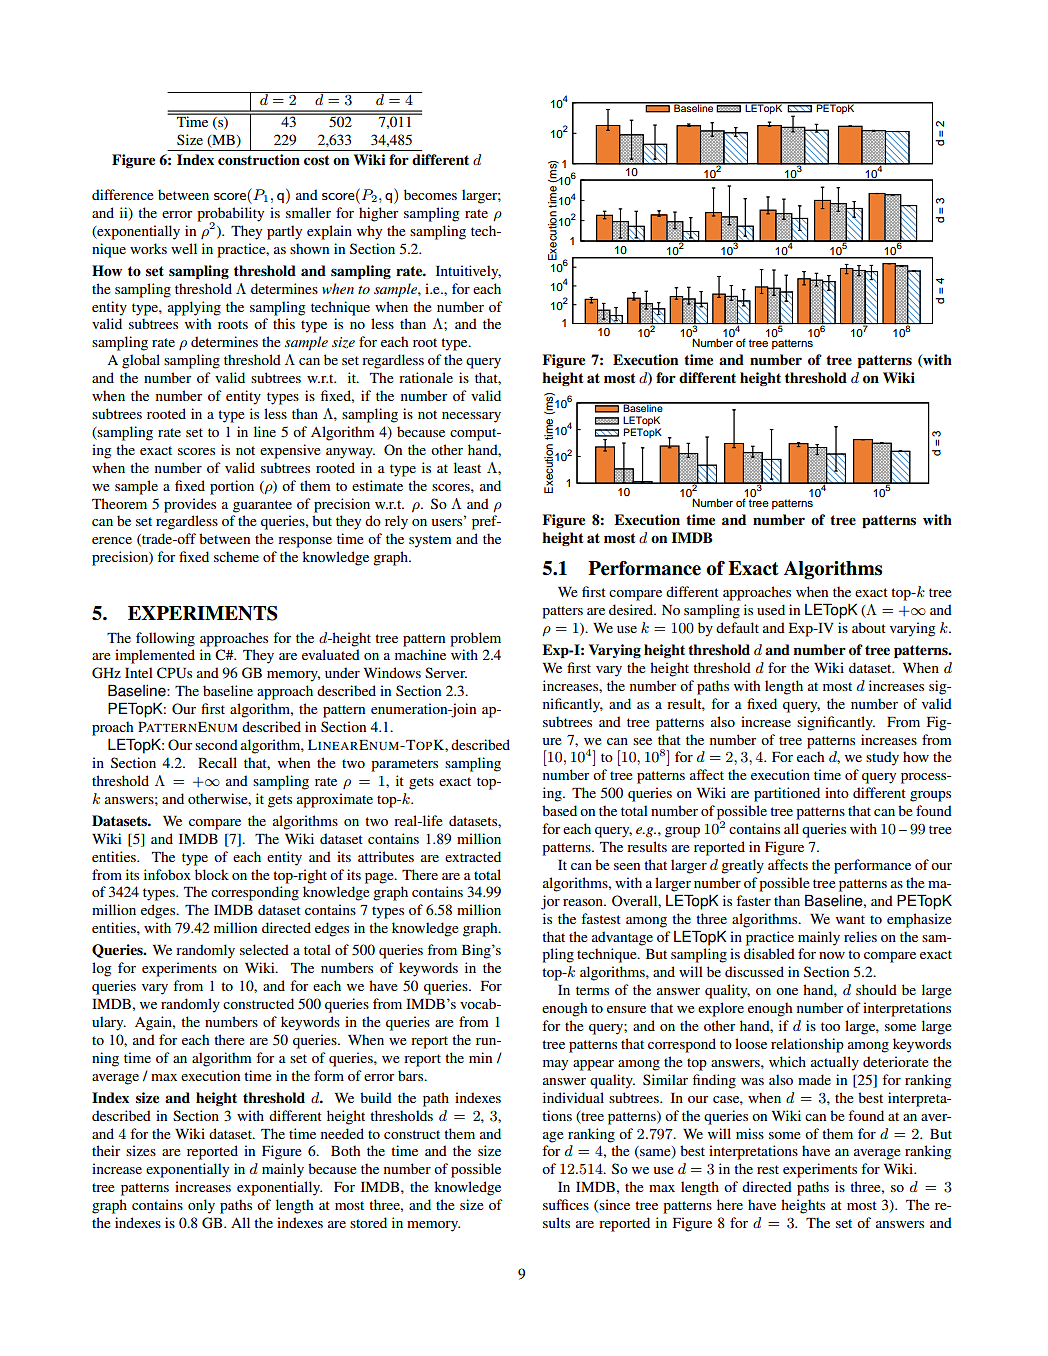 The width and height of the screenshot is (1048, 1356). What do you see at coordinates (430, 194) in the screenshot?
I see `becomes` at bounding box center [430, 194].
